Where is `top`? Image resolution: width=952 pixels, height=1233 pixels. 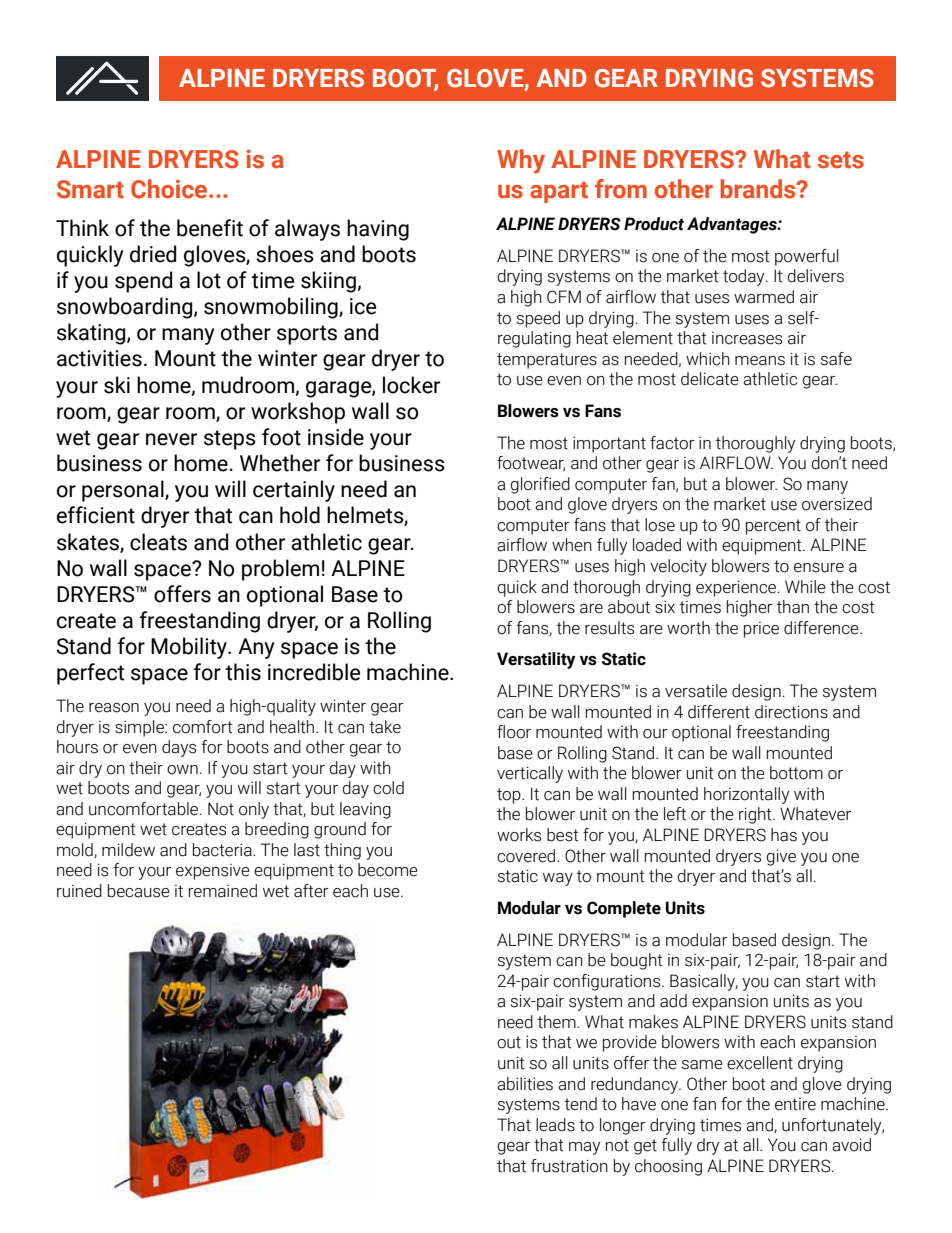 top is located at coordinates (510, 796).
